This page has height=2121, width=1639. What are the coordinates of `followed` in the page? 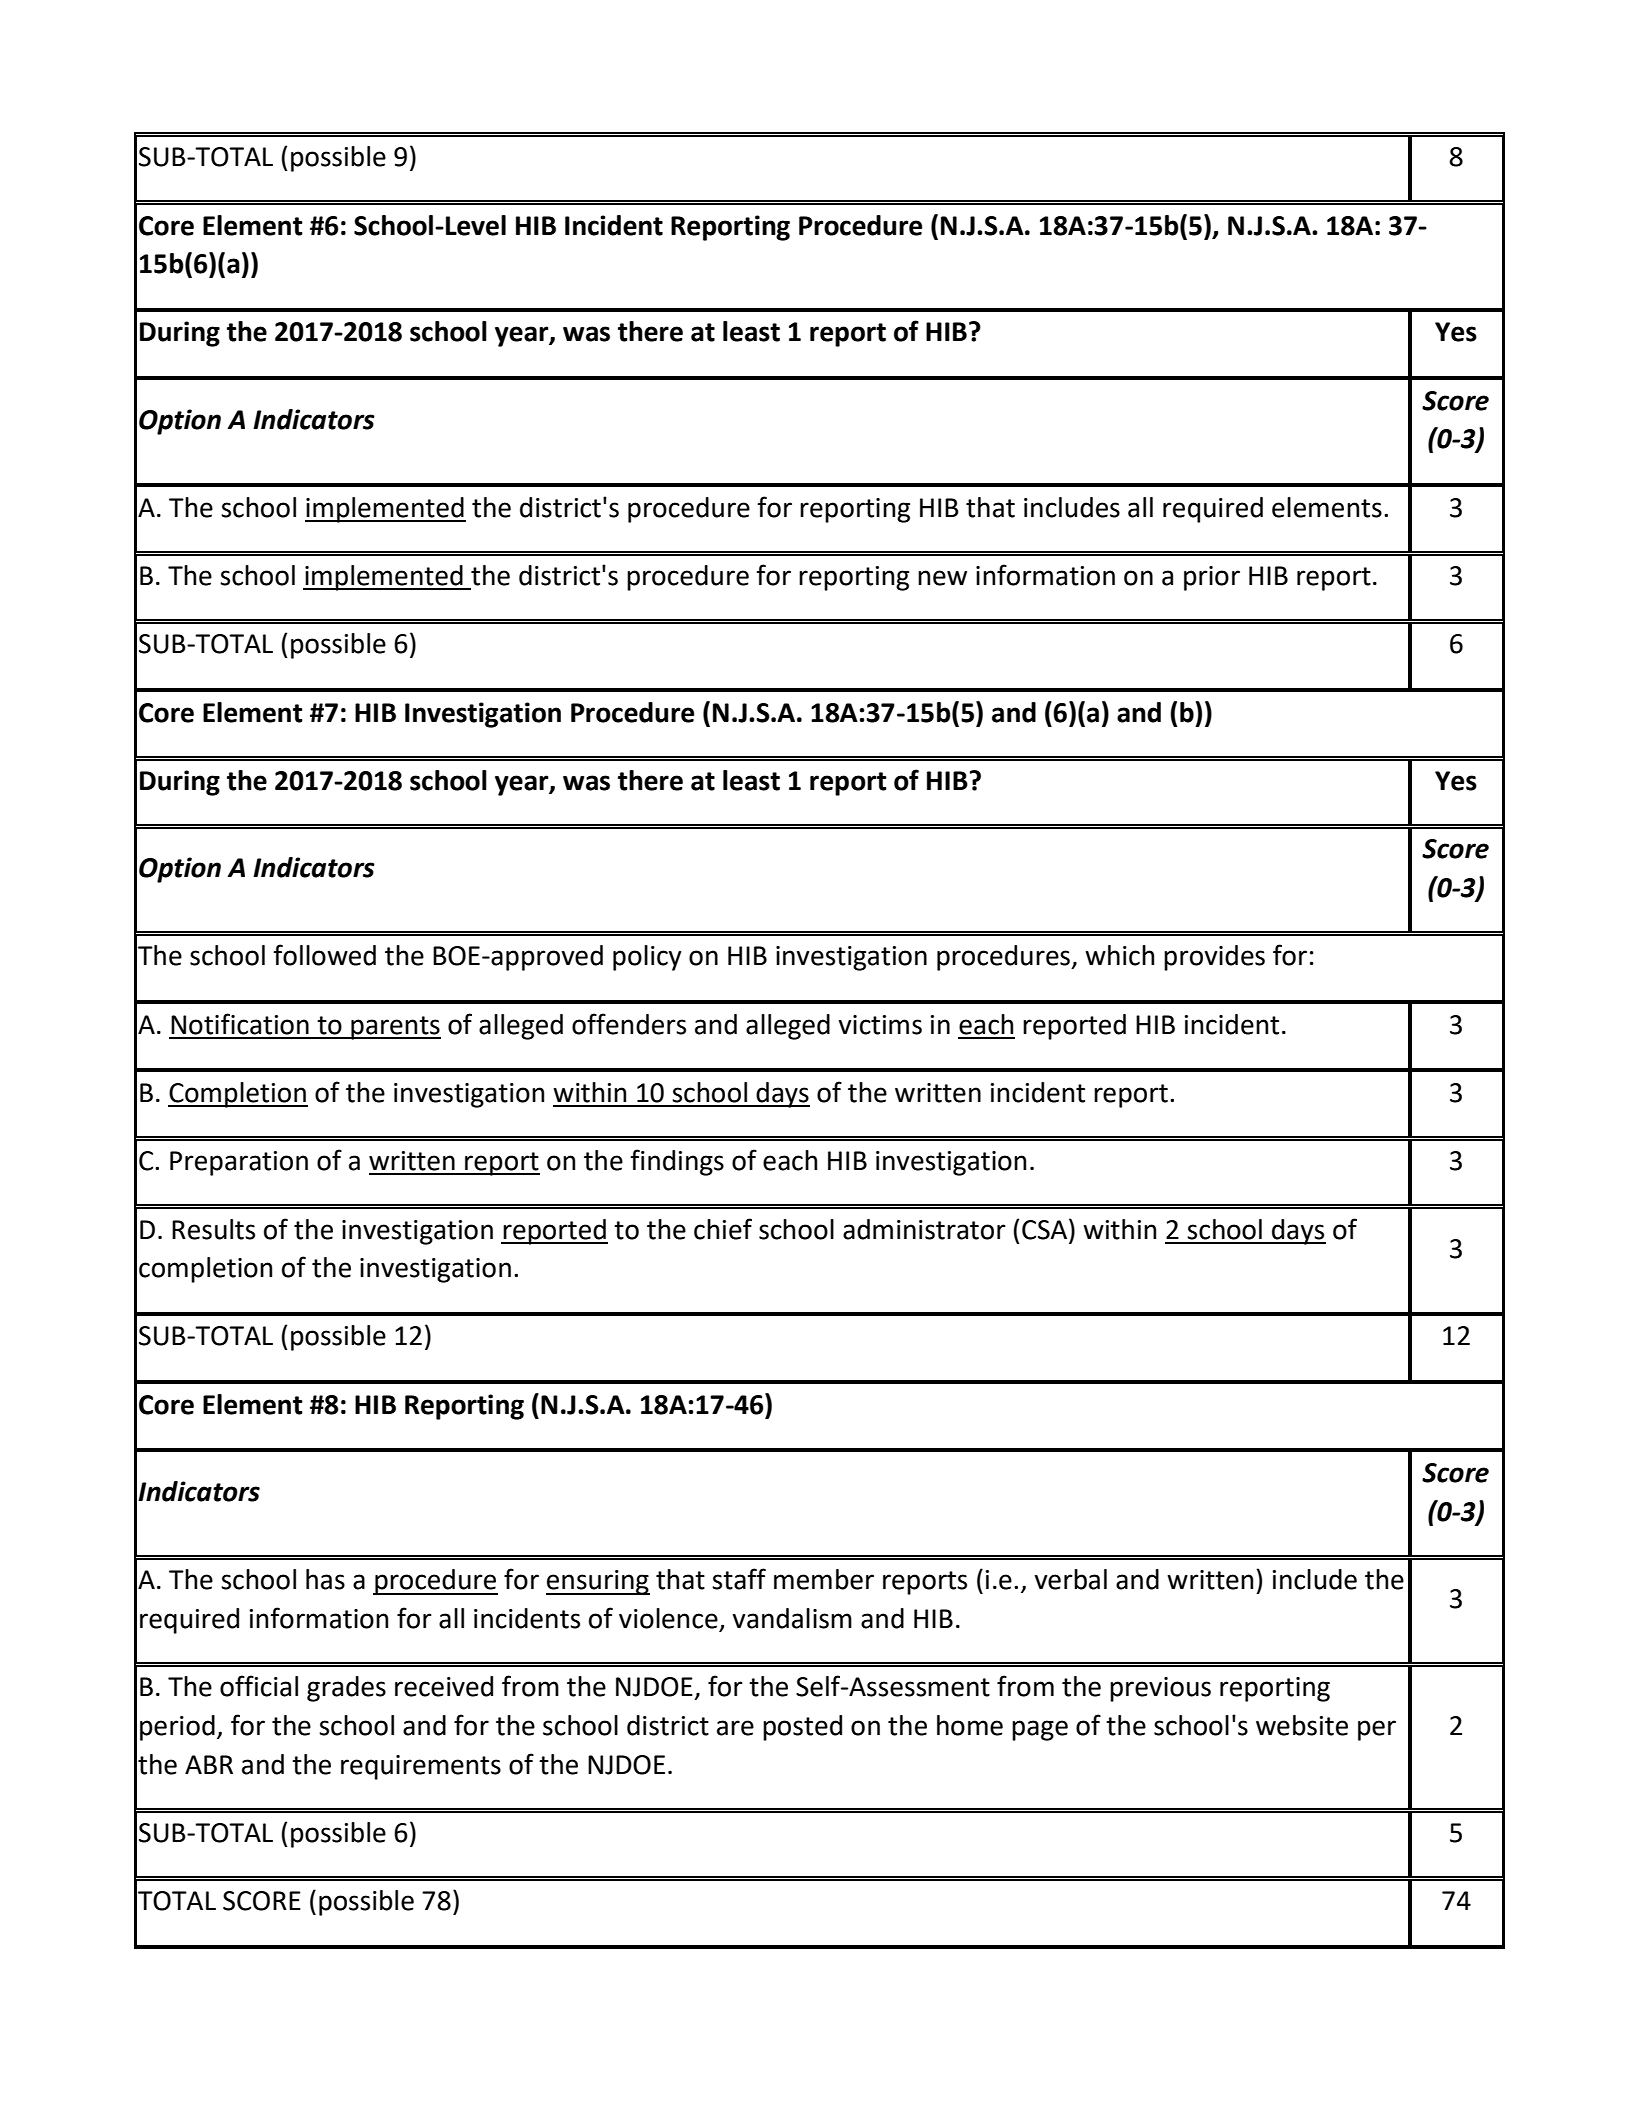 It's located at (324, 955).
